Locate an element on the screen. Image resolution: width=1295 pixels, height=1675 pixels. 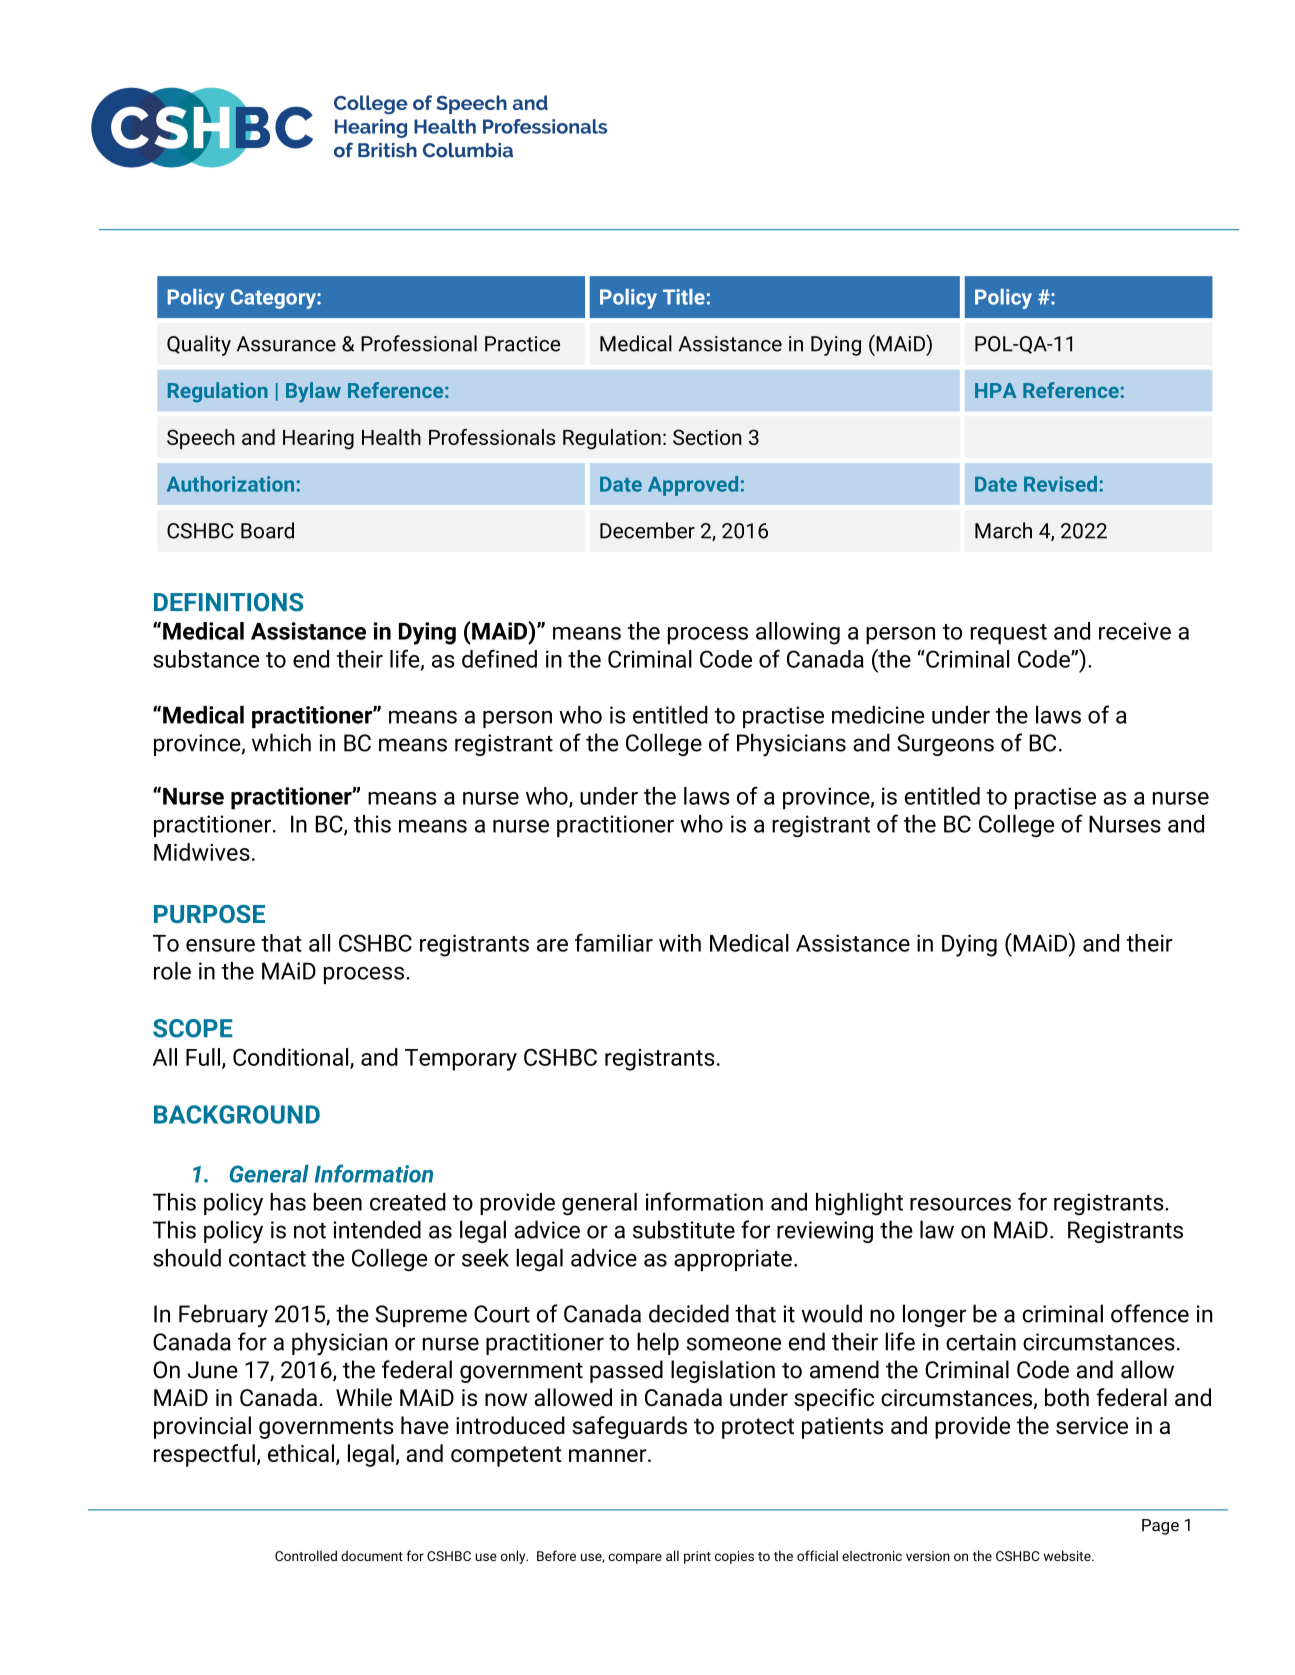
decided is located at coordinates (689, 1313).
